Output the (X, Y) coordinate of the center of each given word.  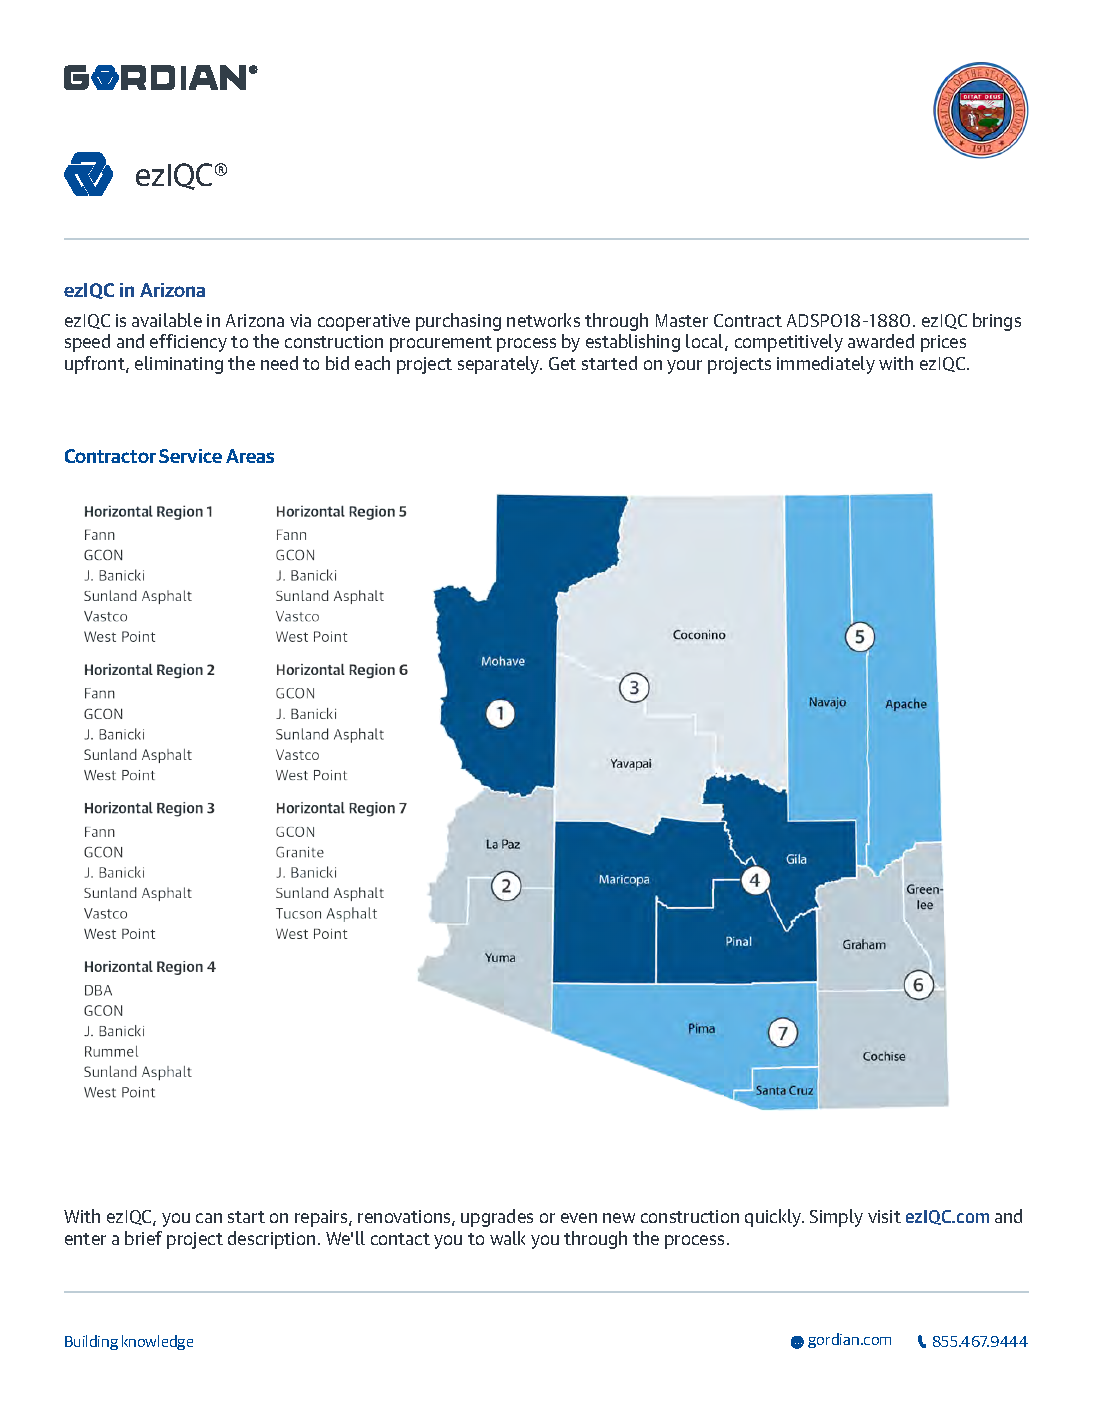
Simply (836, 1218)
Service (190, 456)
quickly (774, 1218)
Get (562, 363)
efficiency (188, 343)
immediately (826, 365)
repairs (322, 1218)
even (579, 1218)
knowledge (157, 1342)
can (209, 1218)
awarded (881, 341)
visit (884, 1216)
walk (507, 1238)
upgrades (497, 1218)
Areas (250, 456)
